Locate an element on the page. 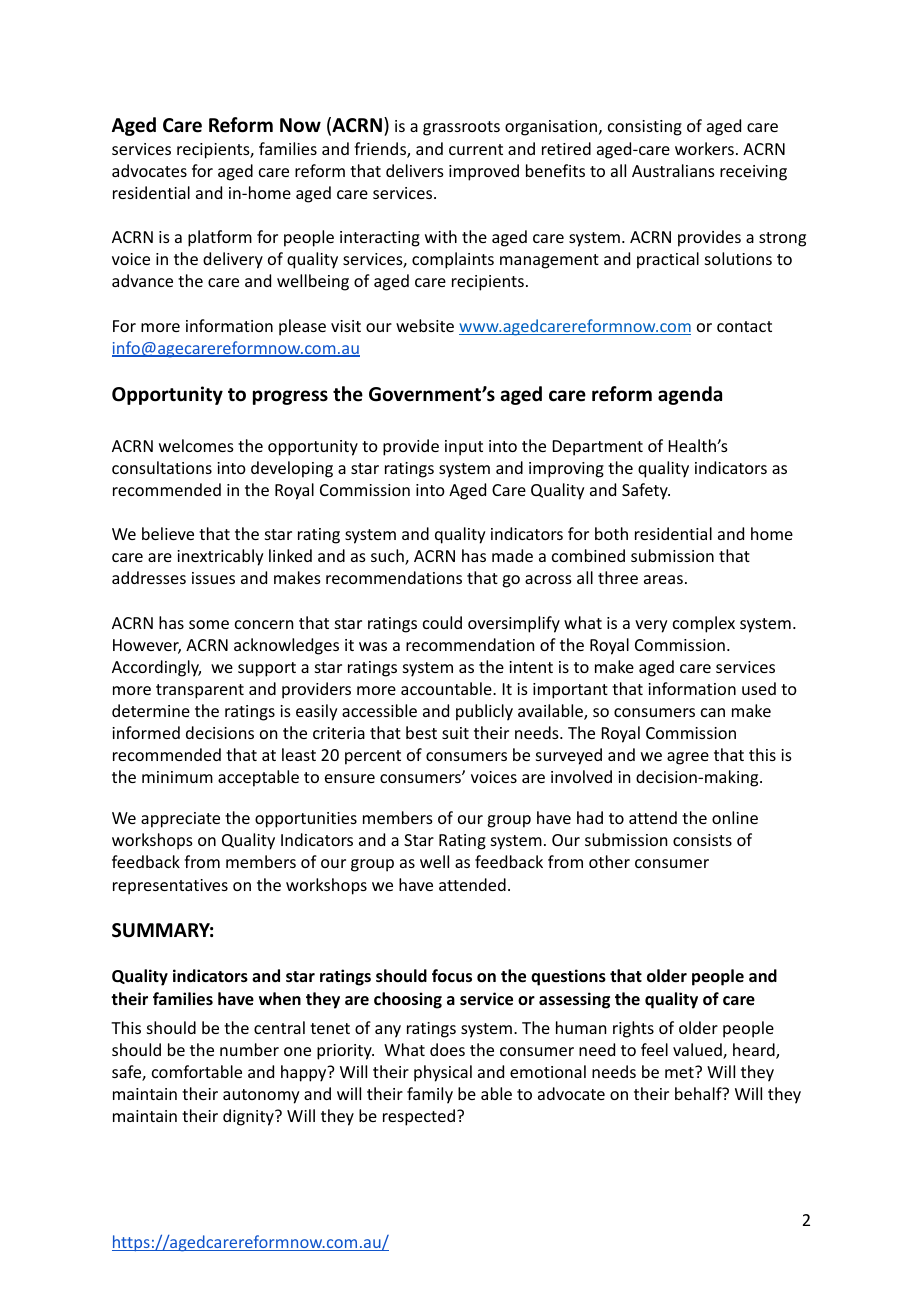  made is located at coordinates (512, 555).
